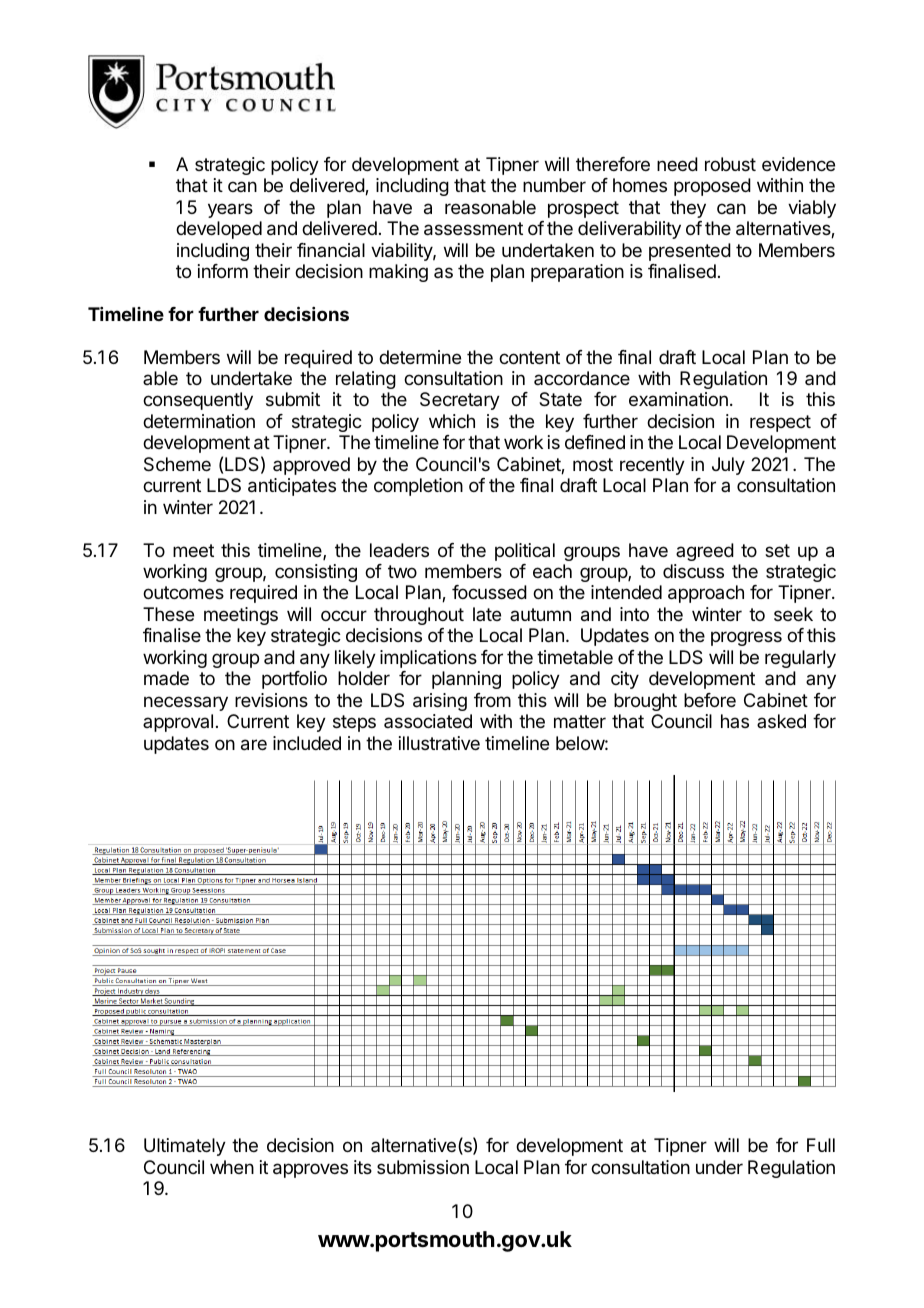  Describe the element at coordinates (712, 187) in the screenshot. I see `proposed` at that location.
